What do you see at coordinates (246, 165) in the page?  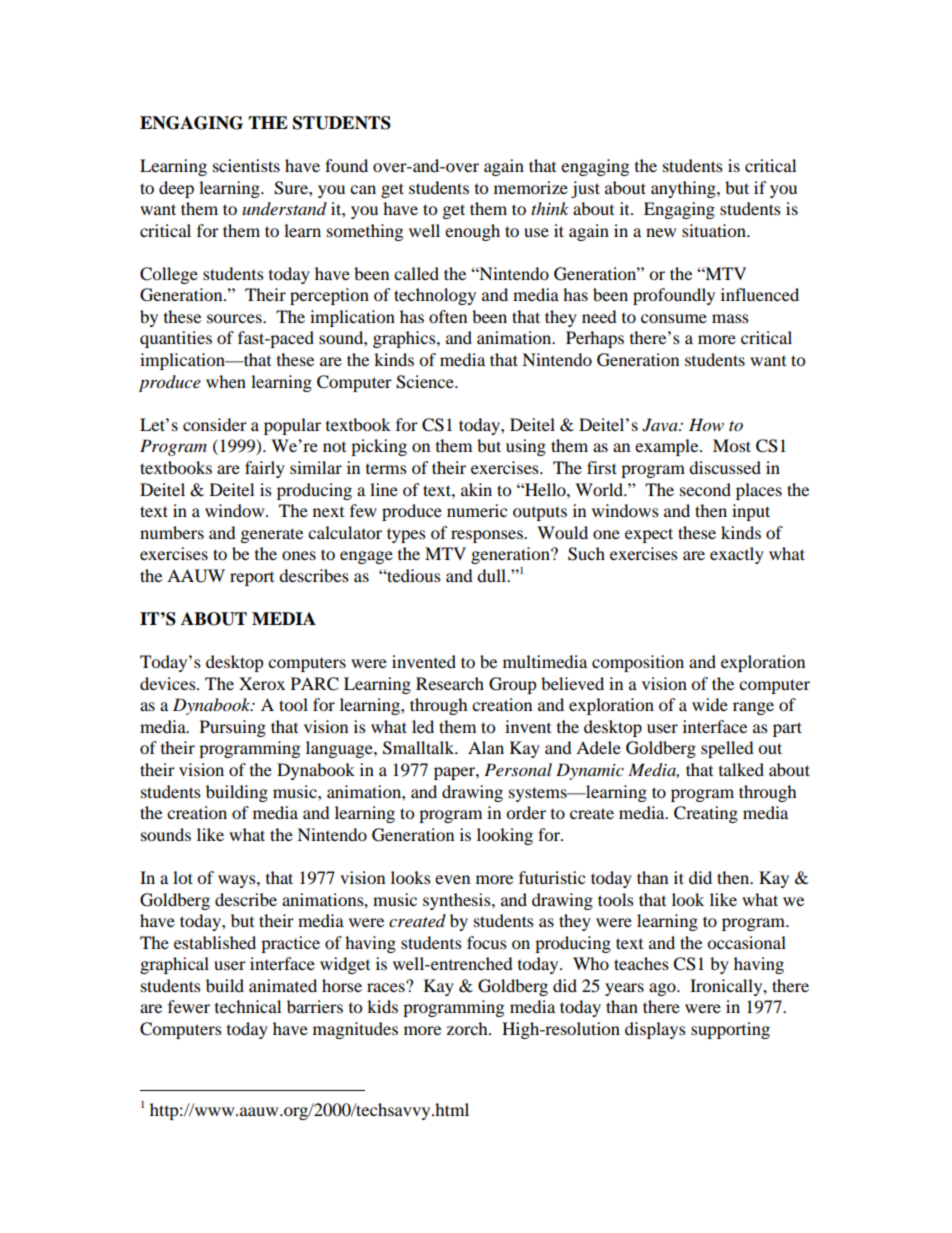 I see `scientists` at bounding box center [246, 165].
